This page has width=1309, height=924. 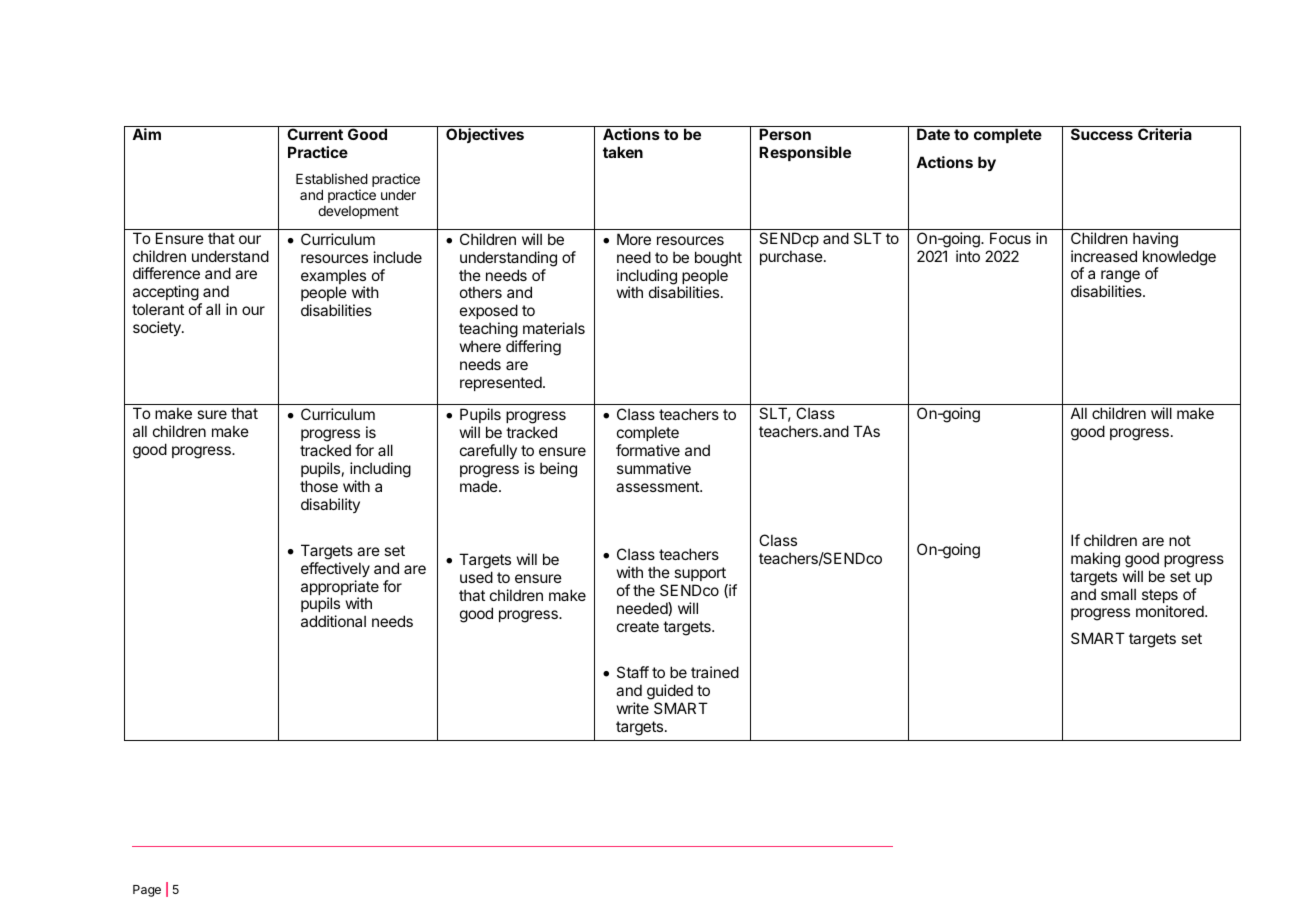 What do you see at coordinates (658, 486) in the page?
I see `assessment` at bounding box center [658, 486].
